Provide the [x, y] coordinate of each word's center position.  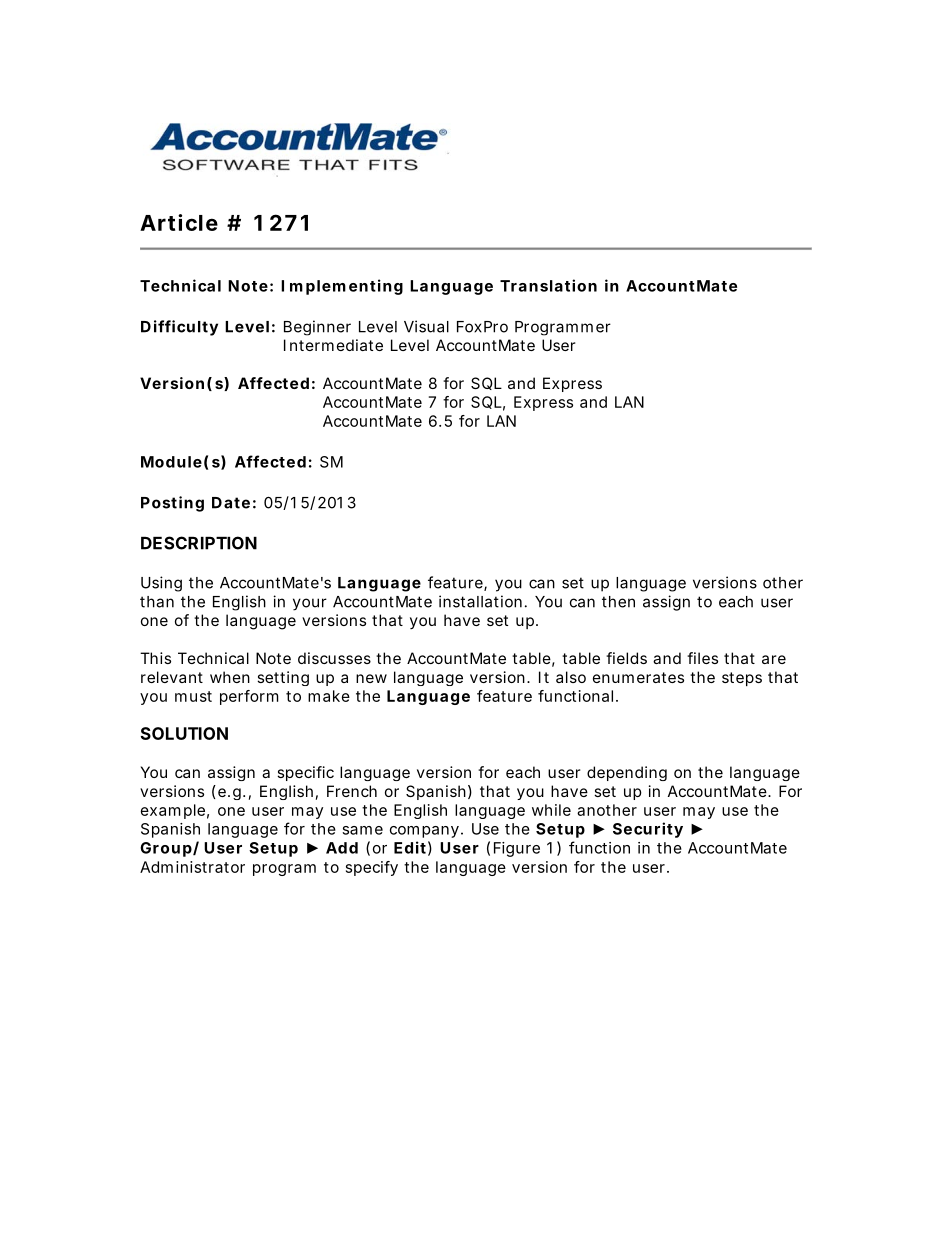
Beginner [317, 328]
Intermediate [333, 345]
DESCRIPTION [199, 543]
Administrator [192, 867]
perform [249, 697]
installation [480, 601]
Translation [548, 285]
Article [179, 222]
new [371, 678]
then [618, 602]
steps [742, 679]
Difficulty [179, 328]
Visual [426, 326]
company [424, 832]
